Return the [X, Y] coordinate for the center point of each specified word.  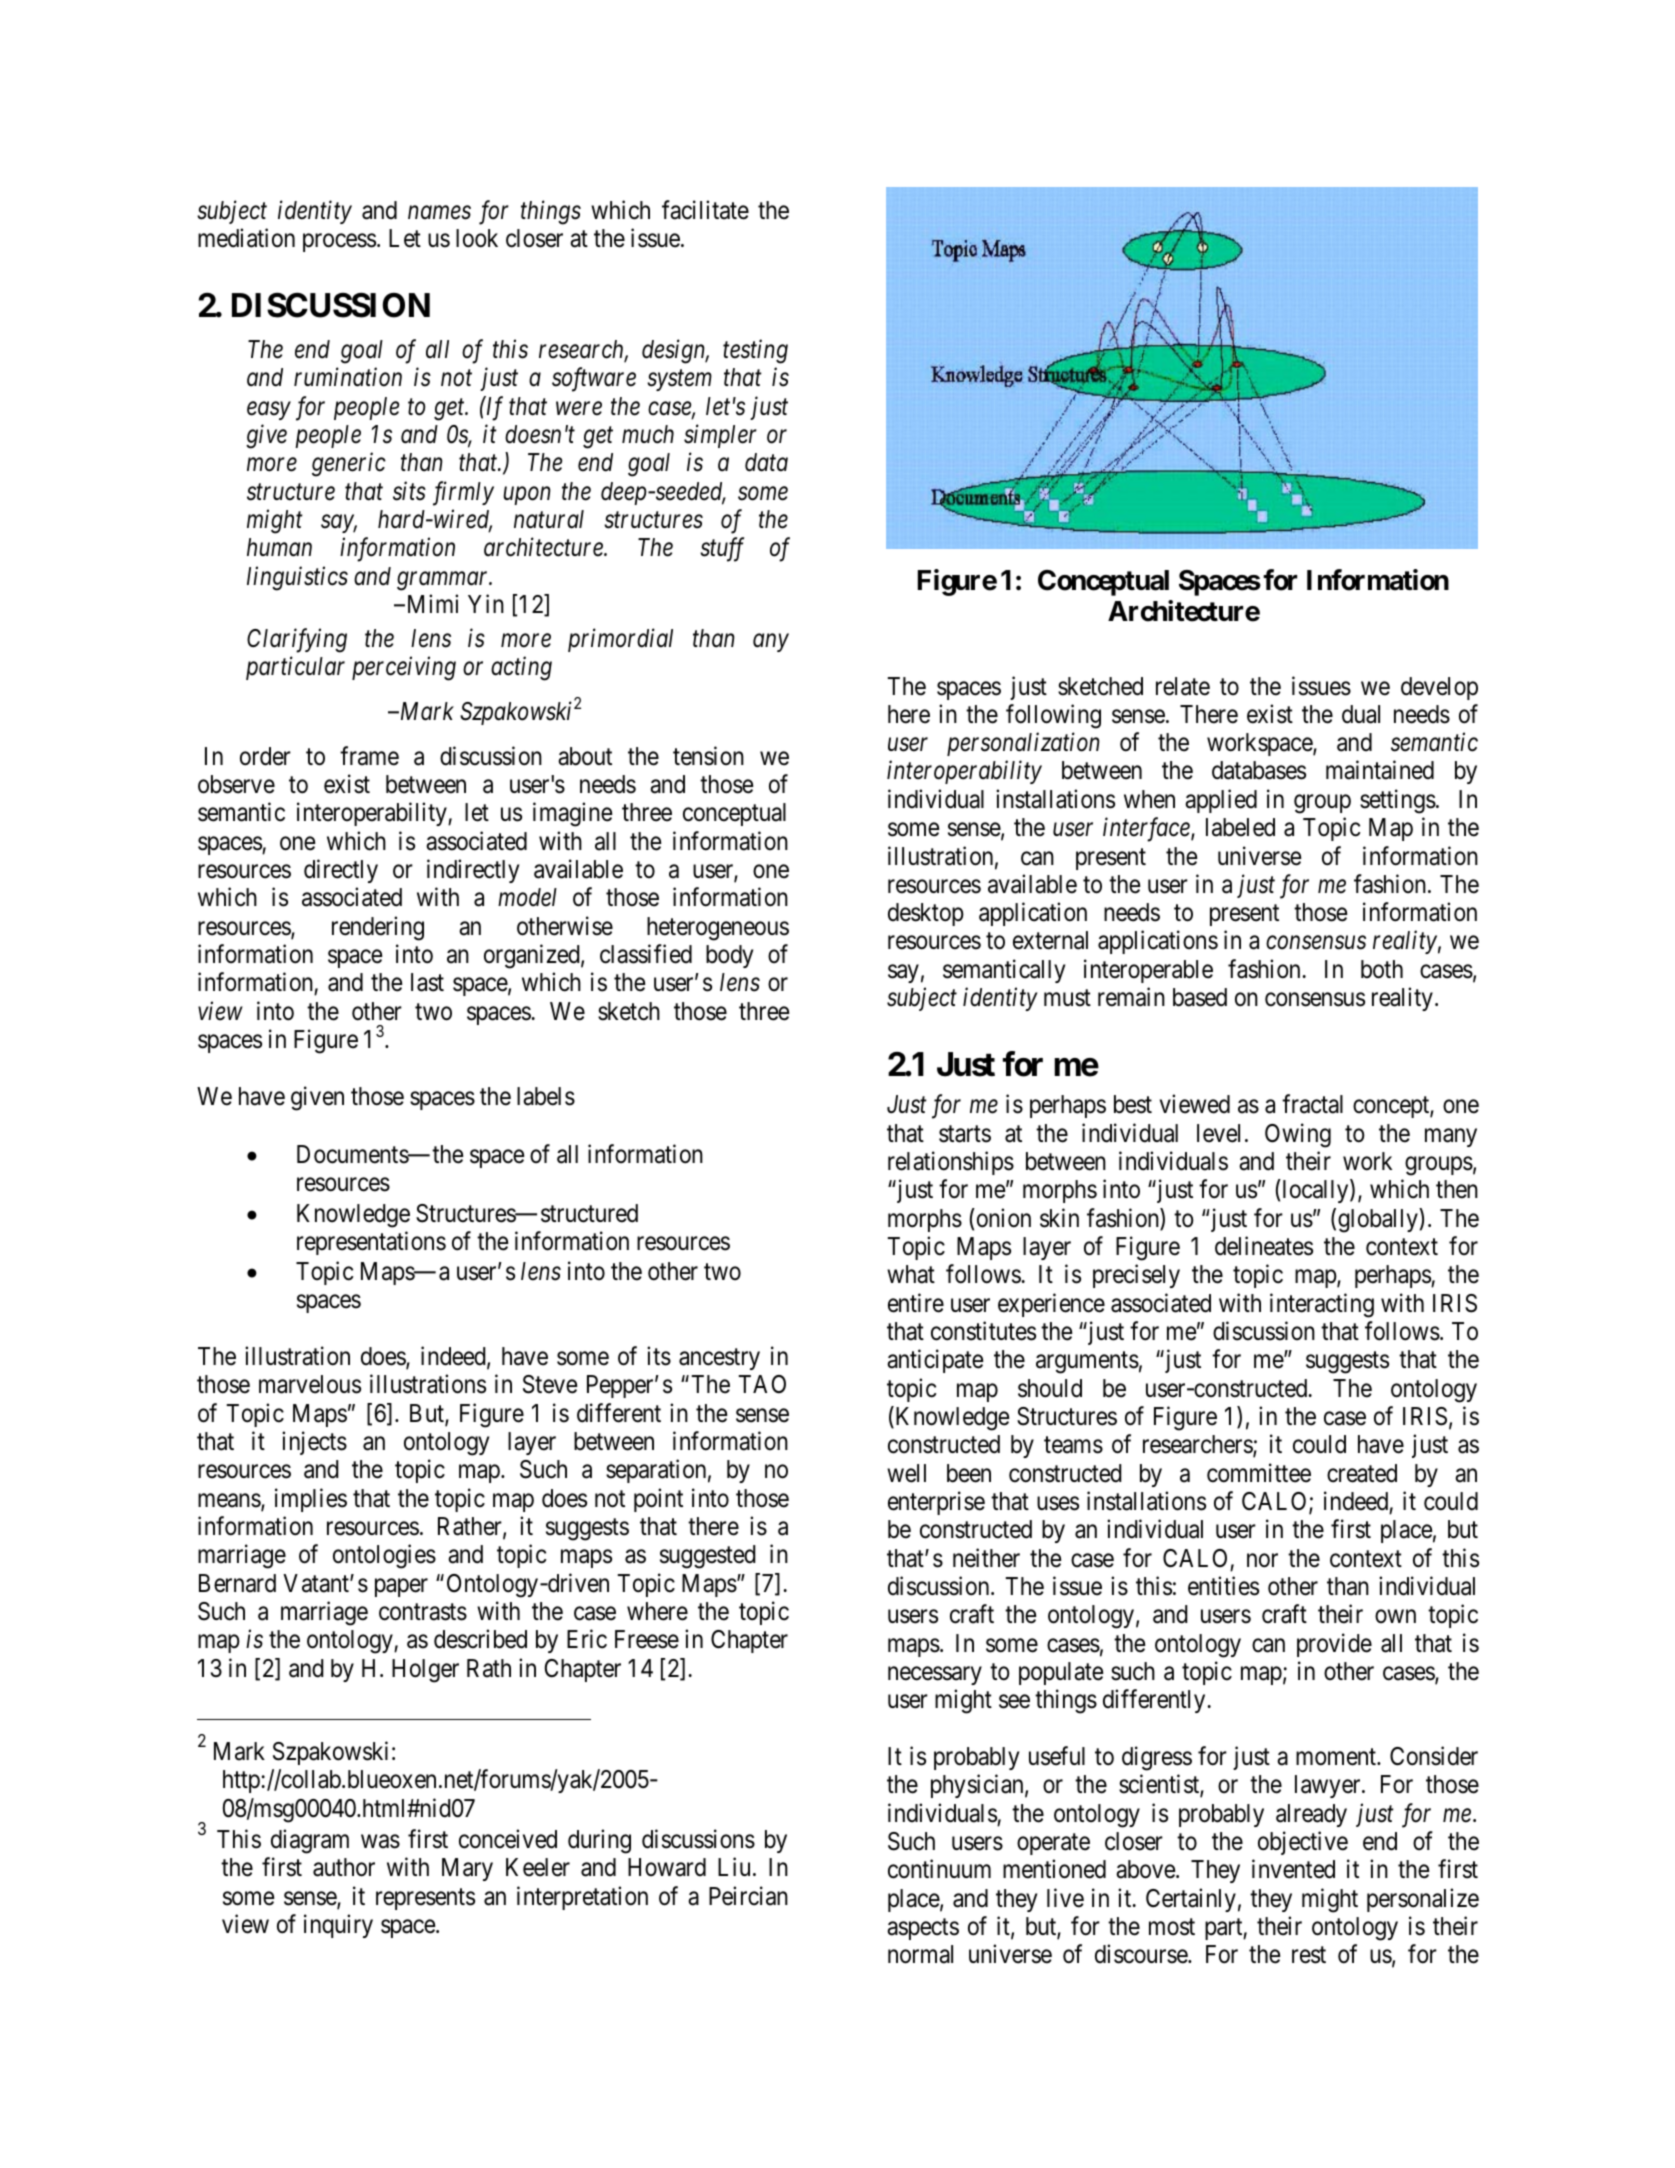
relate [1183, 686]
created [1362, 1473]
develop [1439, 688]
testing [755, 352]
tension [708, 756]
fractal [1312, 1104]
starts [965, 1134]
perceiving [404, 669]
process [339, 243]
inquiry [338, 1926]
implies [311, 1500]
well [906, 1473]
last [427, 982]
